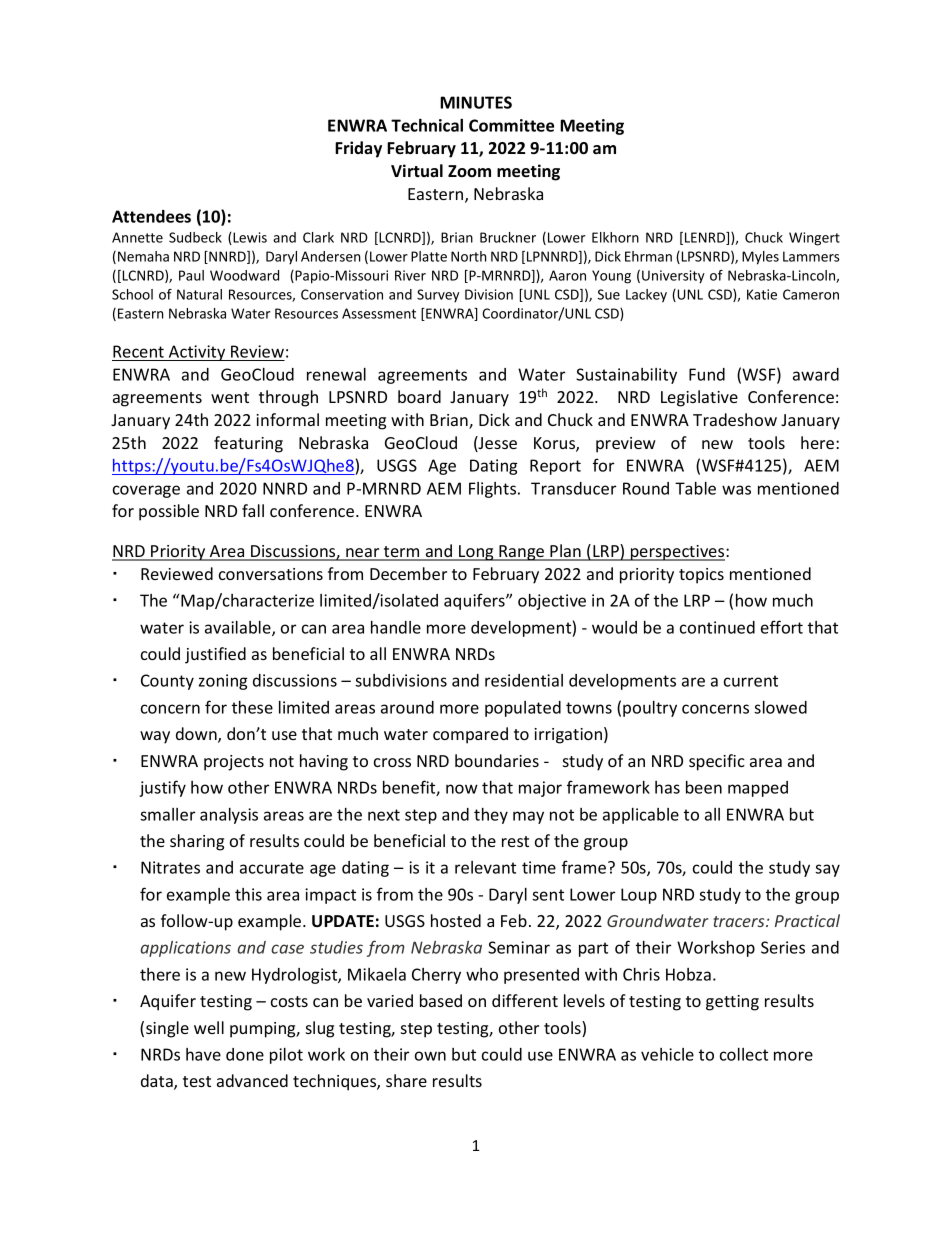 The image size is (952, 1233). What do you see at coordinates (197, 735) in the document?
I see `down` at bounding box center [197, 735].
